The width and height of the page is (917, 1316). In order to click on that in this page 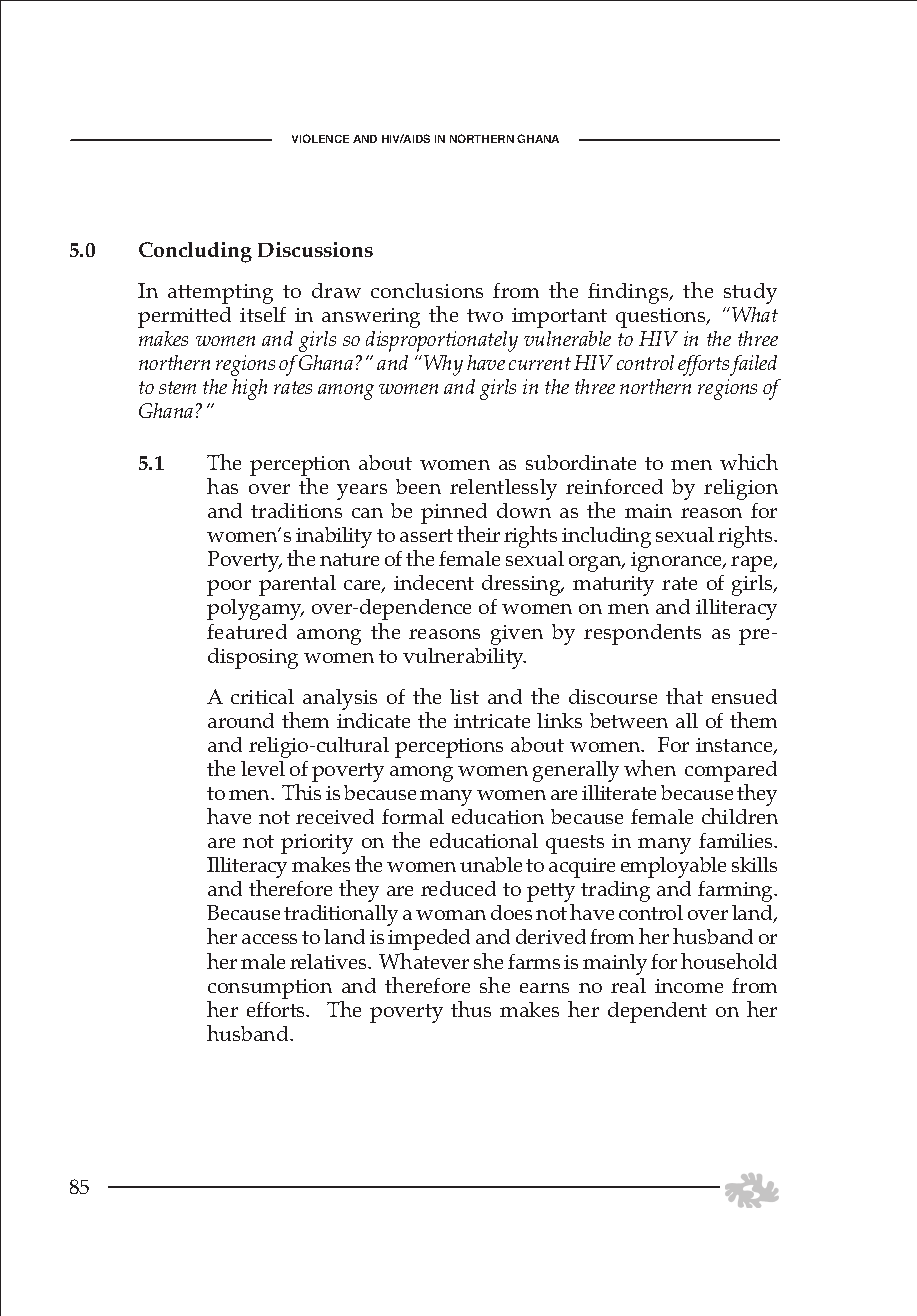, I will do `click(684, 696)`.
